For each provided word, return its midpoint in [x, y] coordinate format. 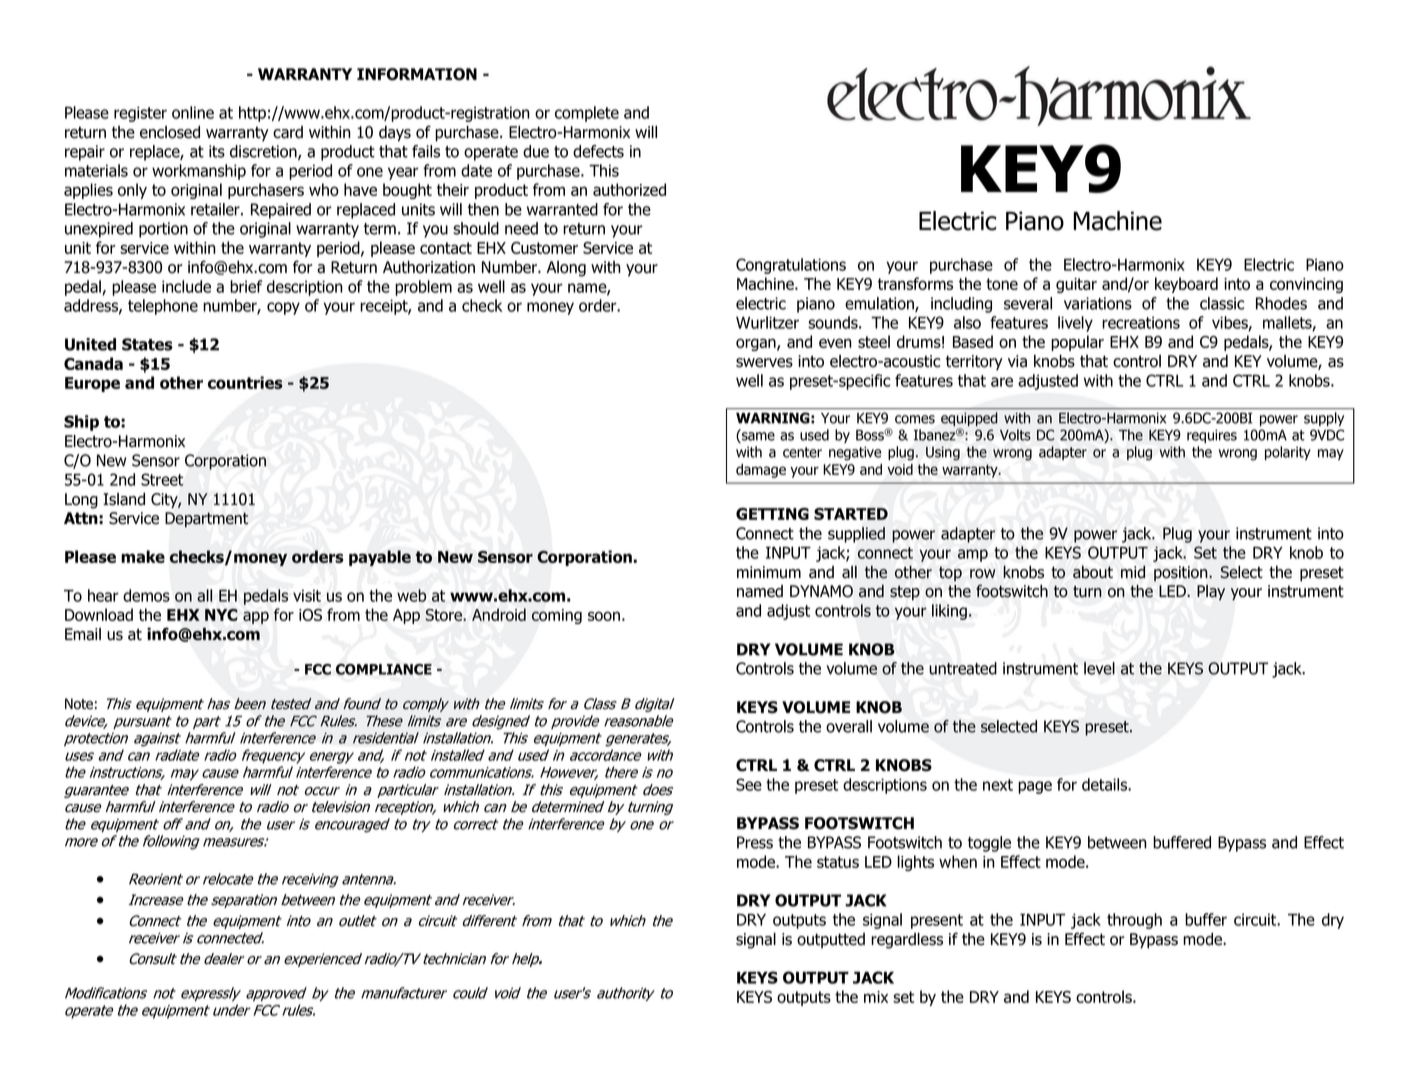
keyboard [1186, 285]
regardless [907, 940]
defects [598, 151]
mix [876, 997]
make [143, 556]
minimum [769, 572]
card [288, 132]
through [1134, 921]
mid [1133, 572]
